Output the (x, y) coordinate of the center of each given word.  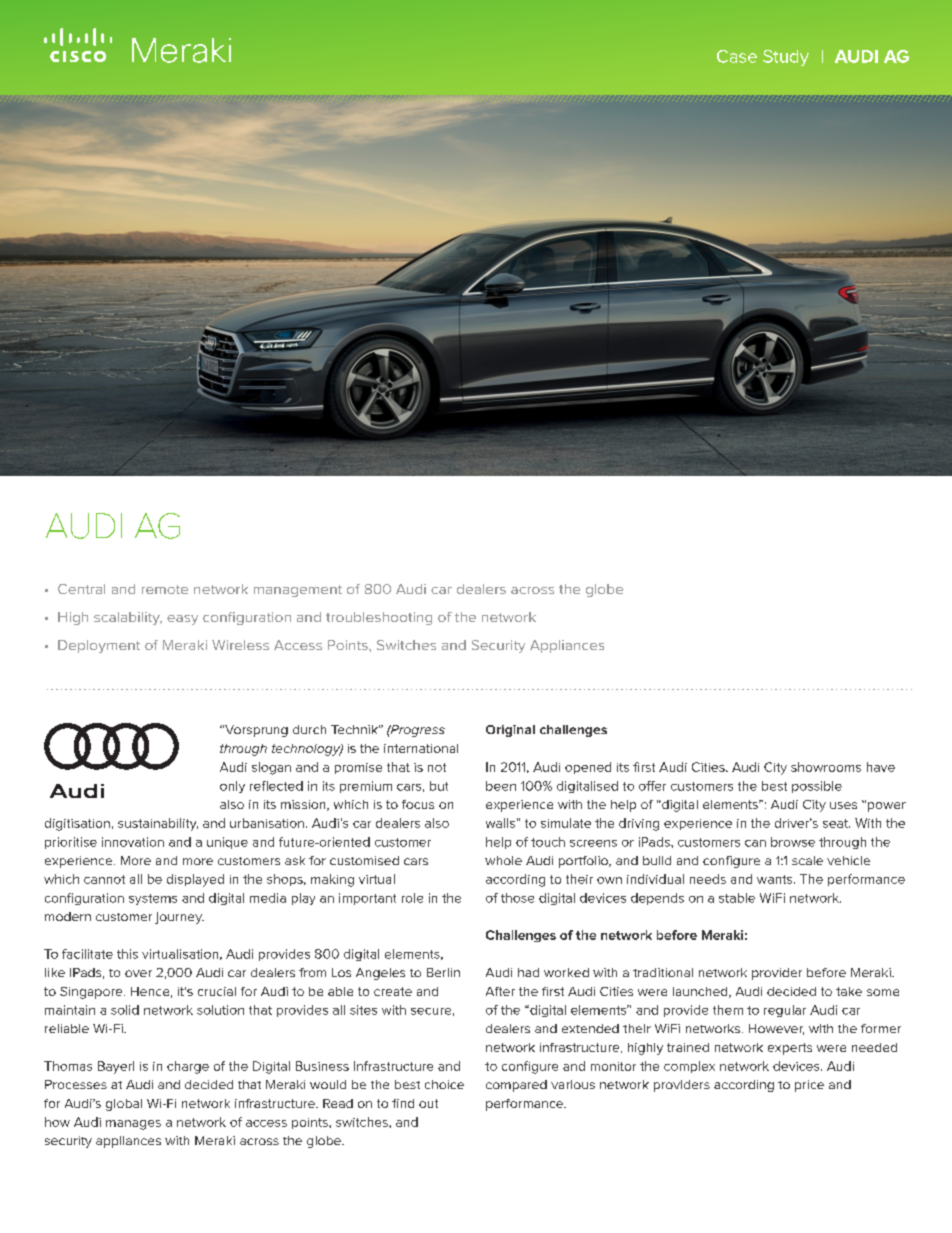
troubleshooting (379, 618)
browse (793, 842)
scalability (128, 618)
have (881, 767)
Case (737, 56)
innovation (133, 842)
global (124, 1105)
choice (444, 1084)
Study (786, 58)
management (298, 591)
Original (510, 731)
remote (165, 589)
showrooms (826, 767)
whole (503, 860)
